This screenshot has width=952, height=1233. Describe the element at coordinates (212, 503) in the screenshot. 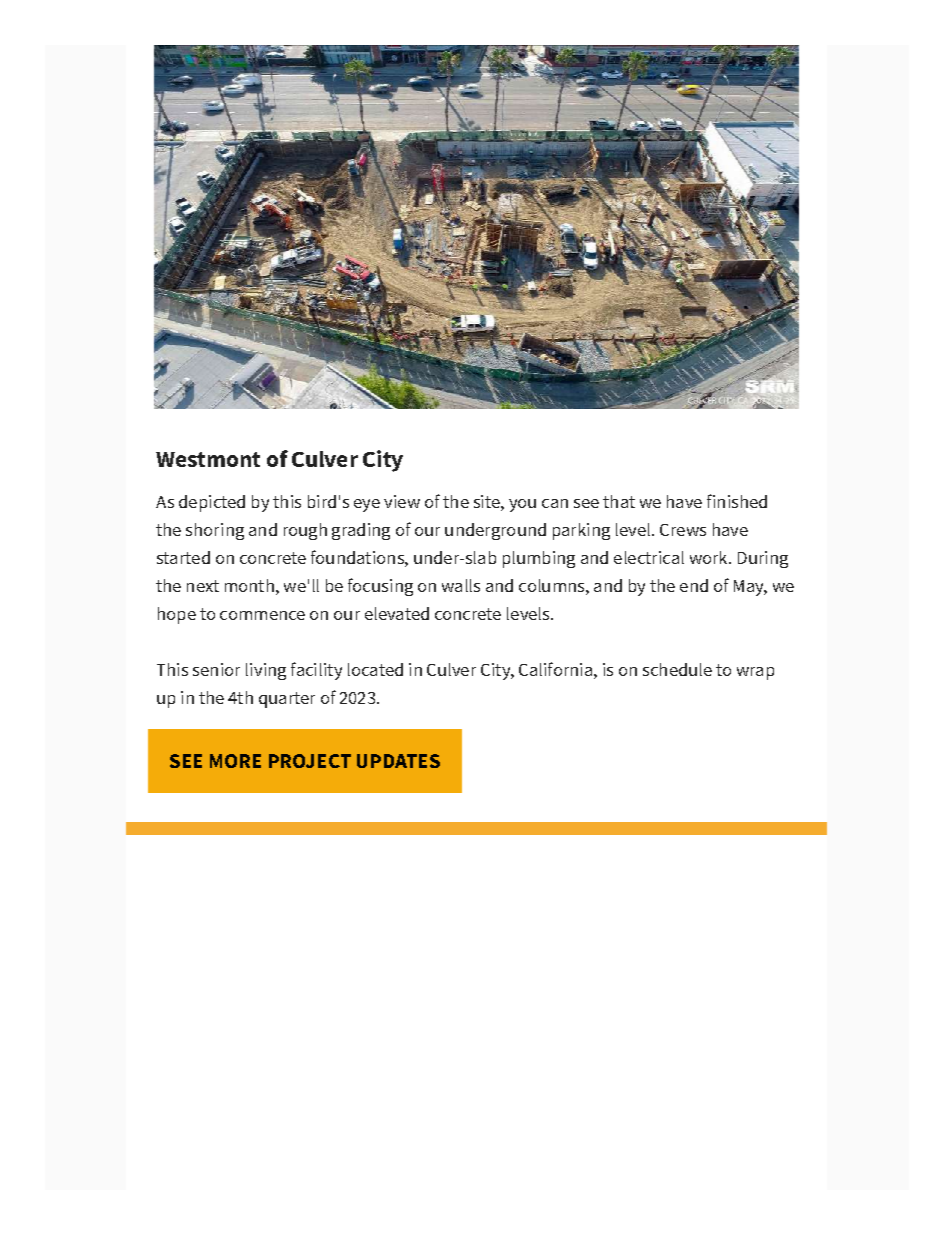

I see `depicted` at that location.
